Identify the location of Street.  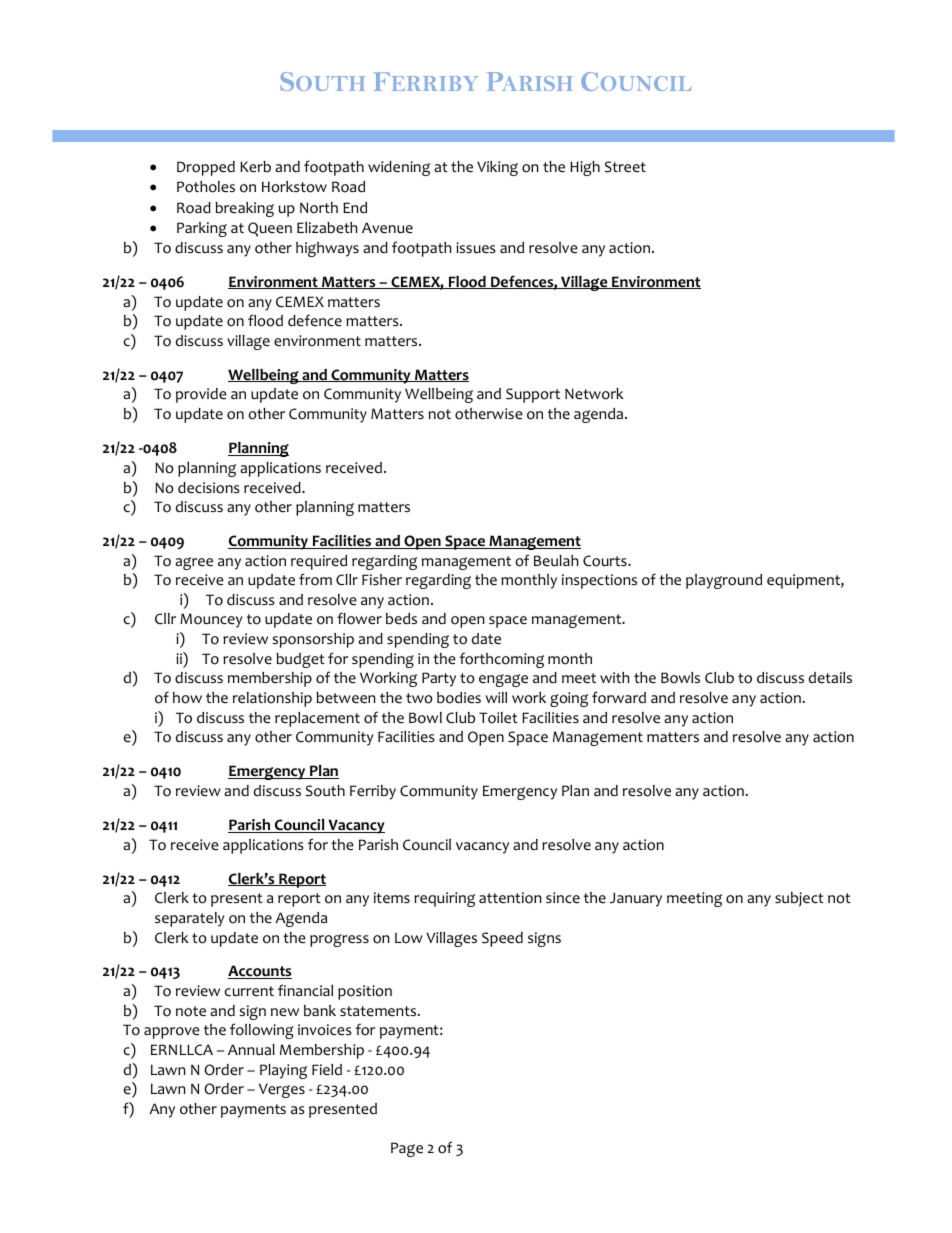
(625, 167).
